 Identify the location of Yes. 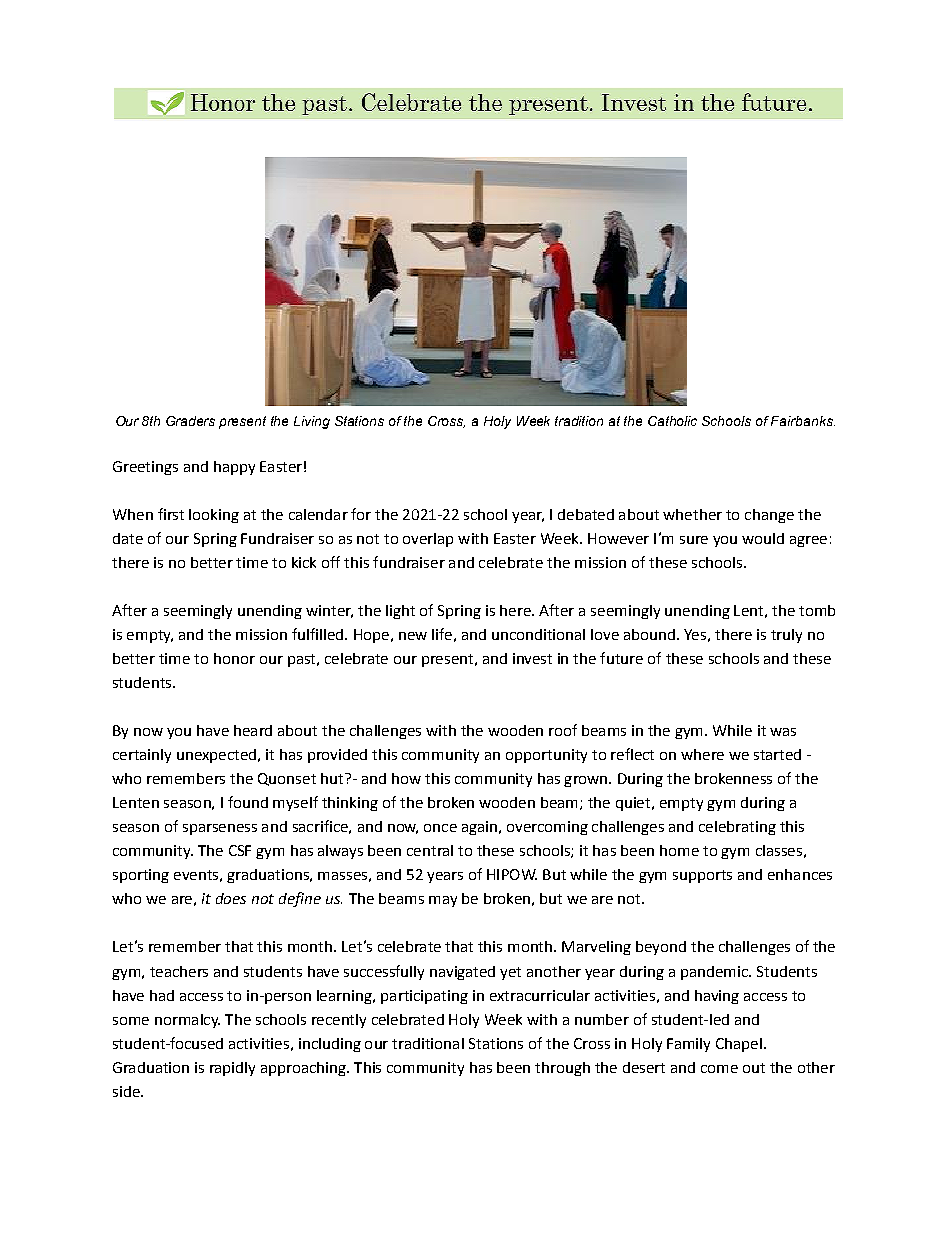
(695, 634).
